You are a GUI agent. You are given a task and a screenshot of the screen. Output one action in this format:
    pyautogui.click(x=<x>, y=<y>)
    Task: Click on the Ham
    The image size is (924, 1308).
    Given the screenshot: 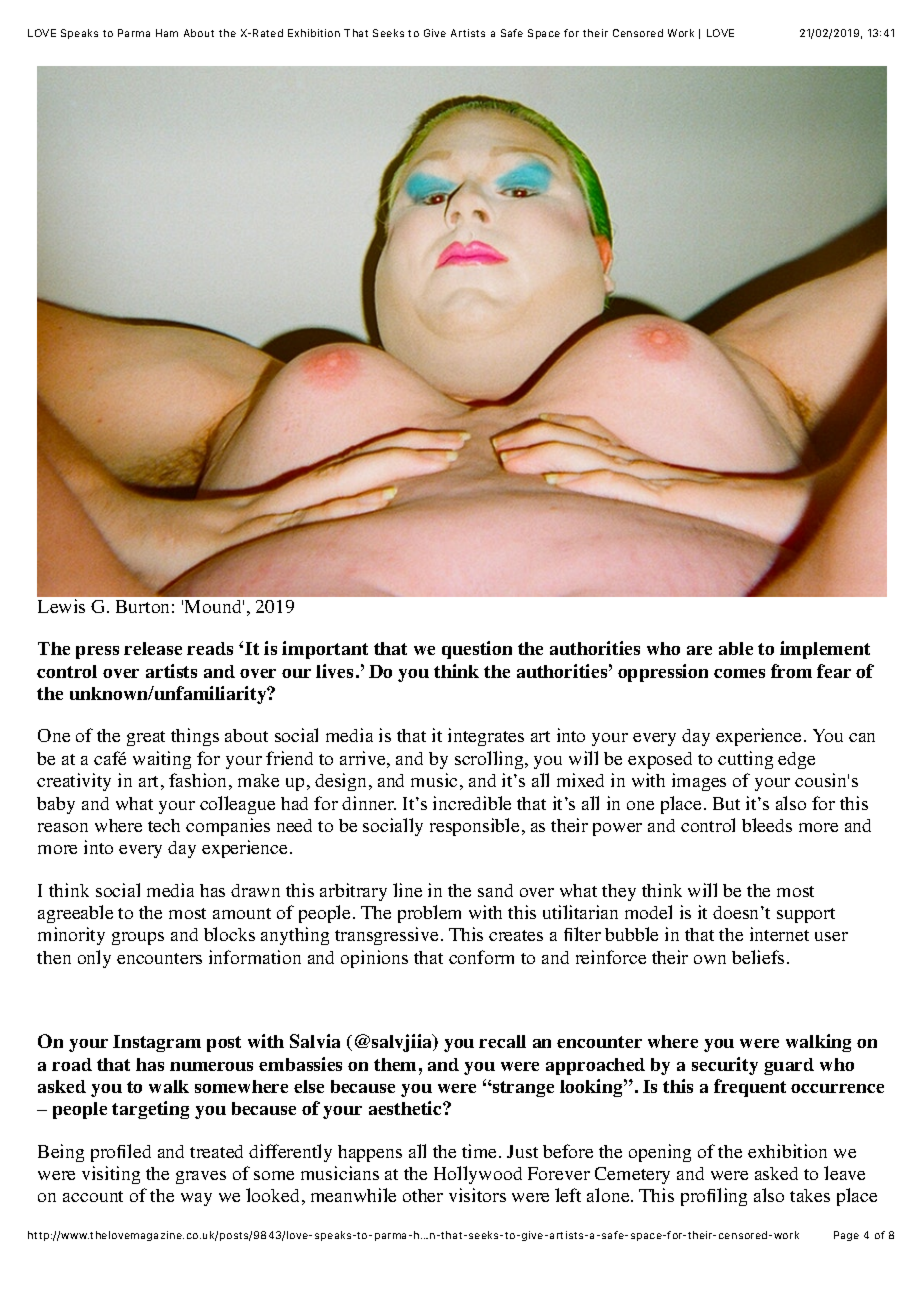 What is the action you would take?
    pyautogui.click(x=167, y=33)
